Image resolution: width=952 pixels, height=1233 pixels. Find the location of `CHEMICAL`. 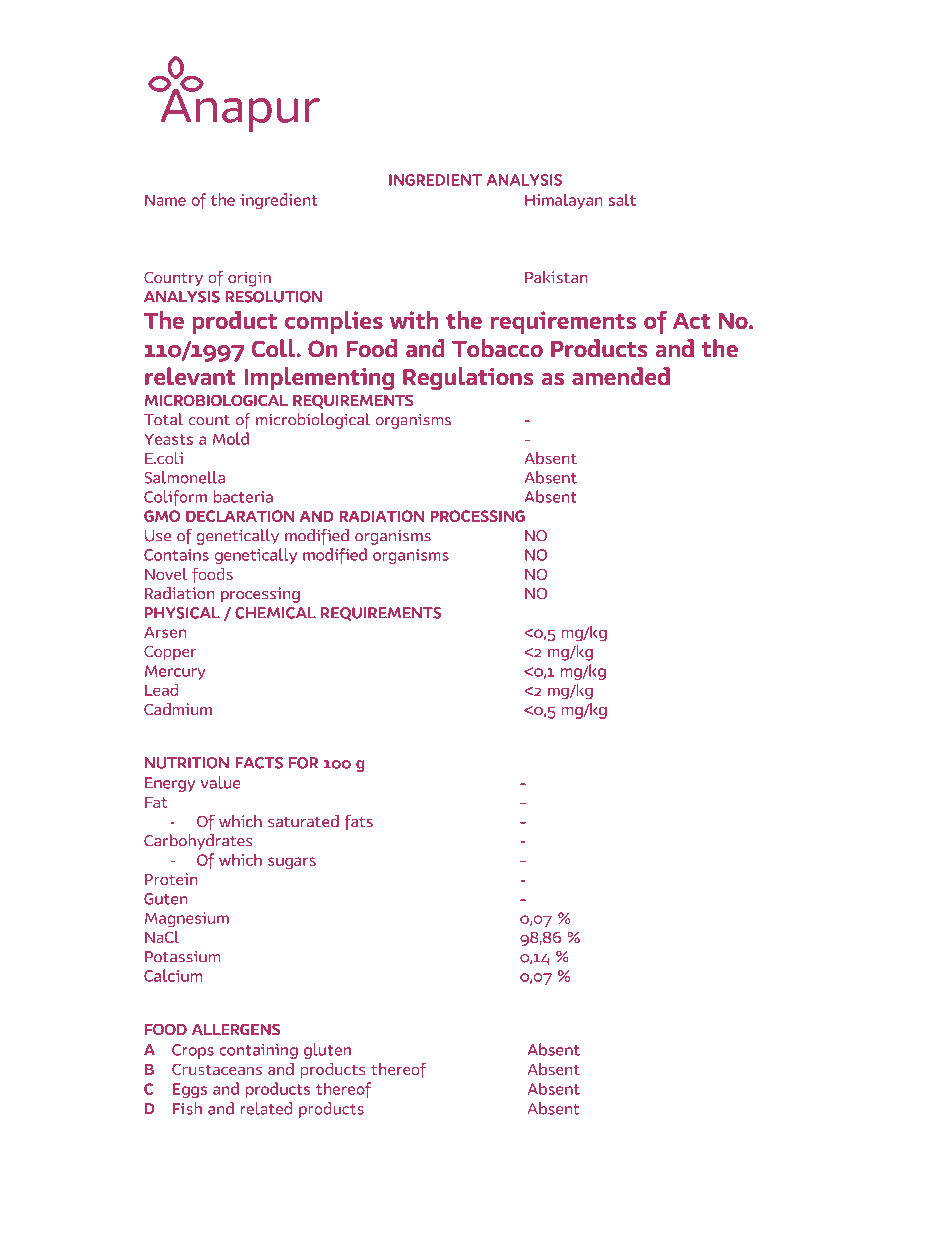

CHEMICAL is located at coordinates (275, 613).
